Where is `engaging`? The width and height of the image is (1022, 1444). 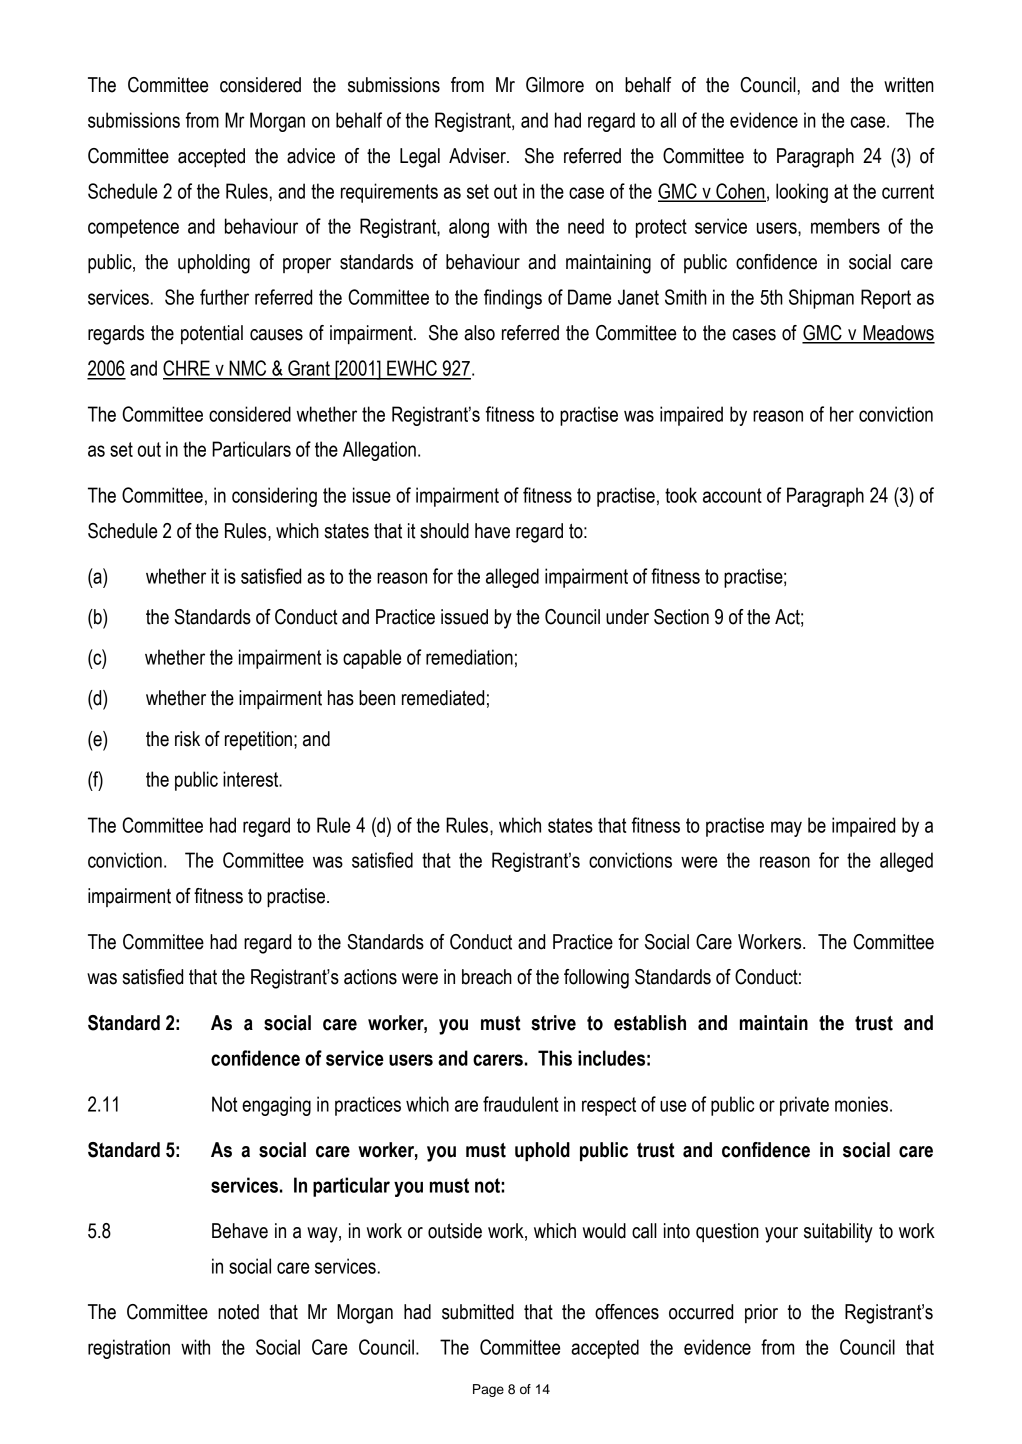 engaging is located at coordinates (276, 1106).
